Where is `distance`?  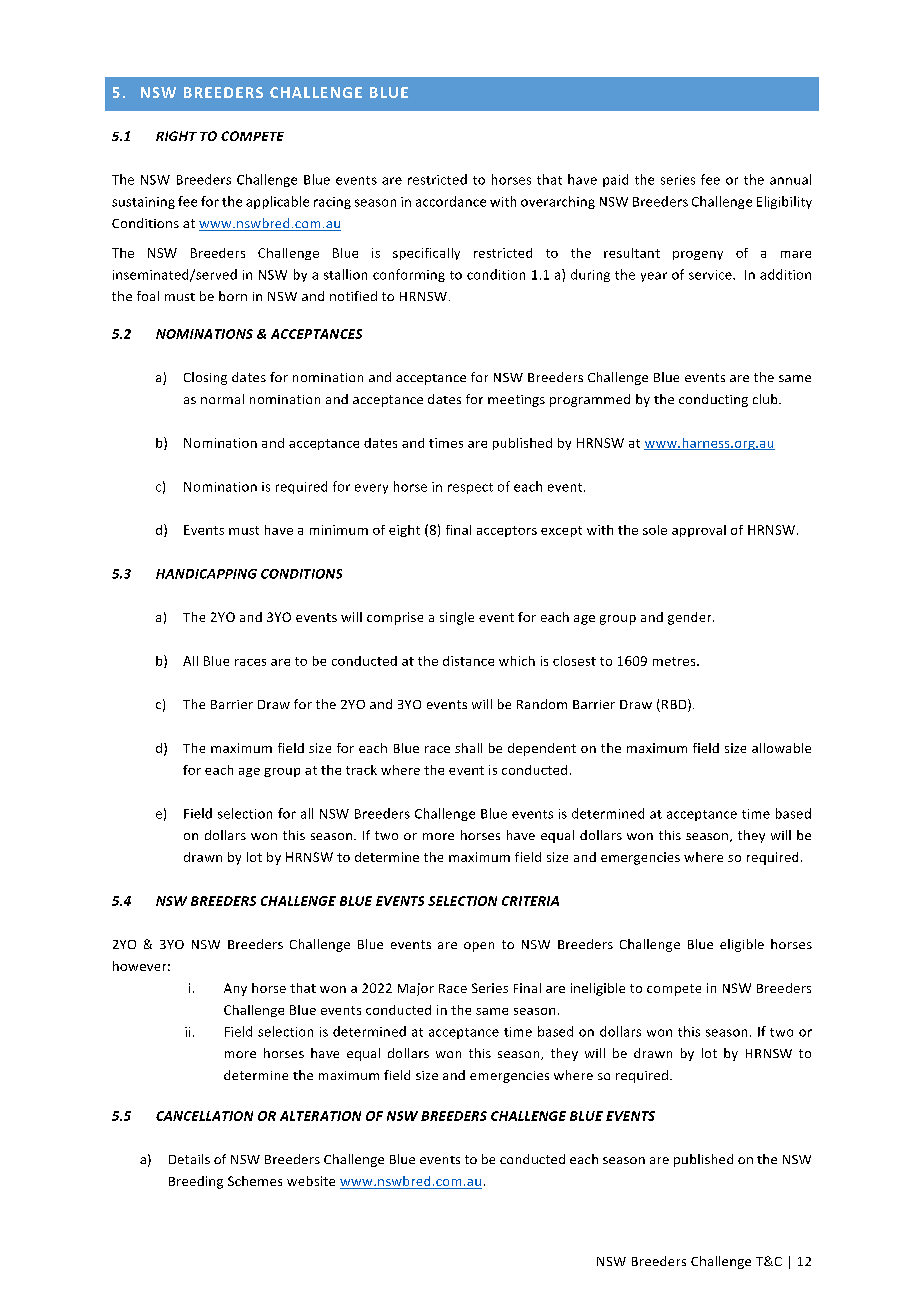 distance is located at coordinates (468, 661).
